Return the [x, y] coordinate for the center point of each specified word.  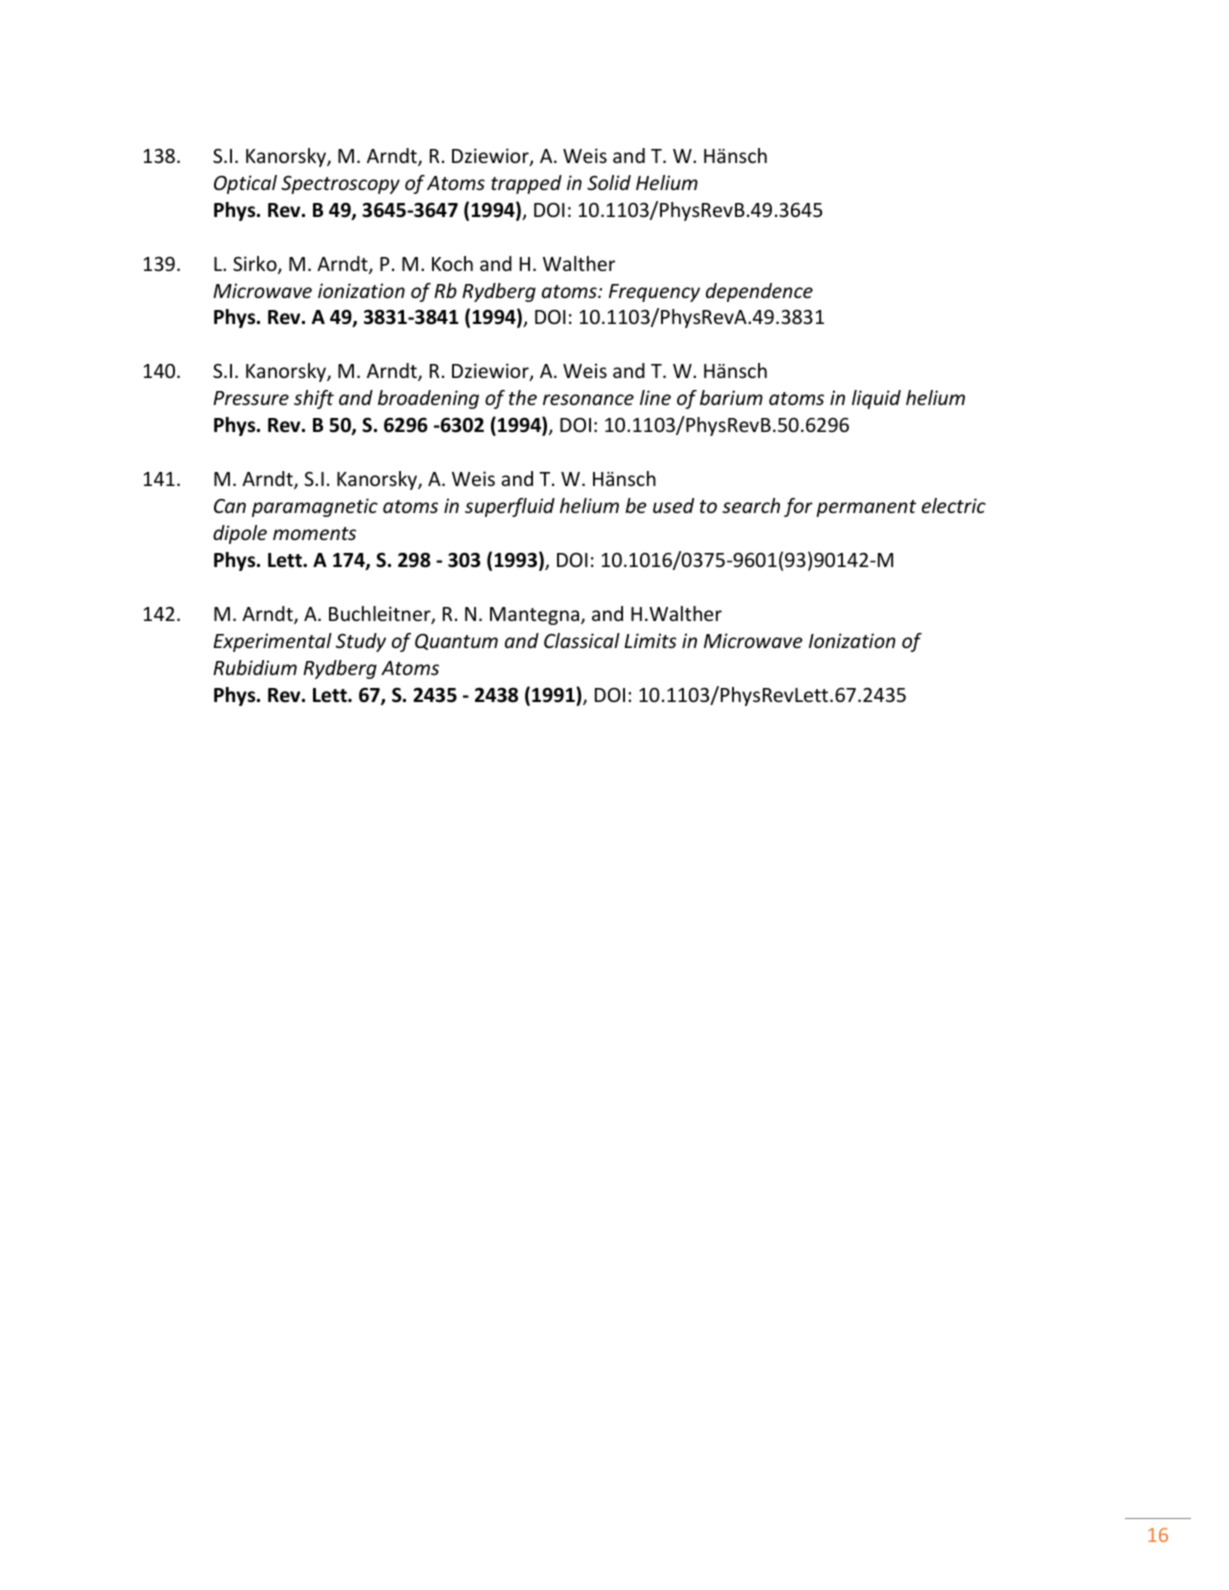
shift [314, 399]
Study [361, 642]
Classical [582, 640]
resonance [588, 399]
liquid [876, 399]
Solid [609, 182]
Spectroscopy [340, 184]
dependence [759, 292]
